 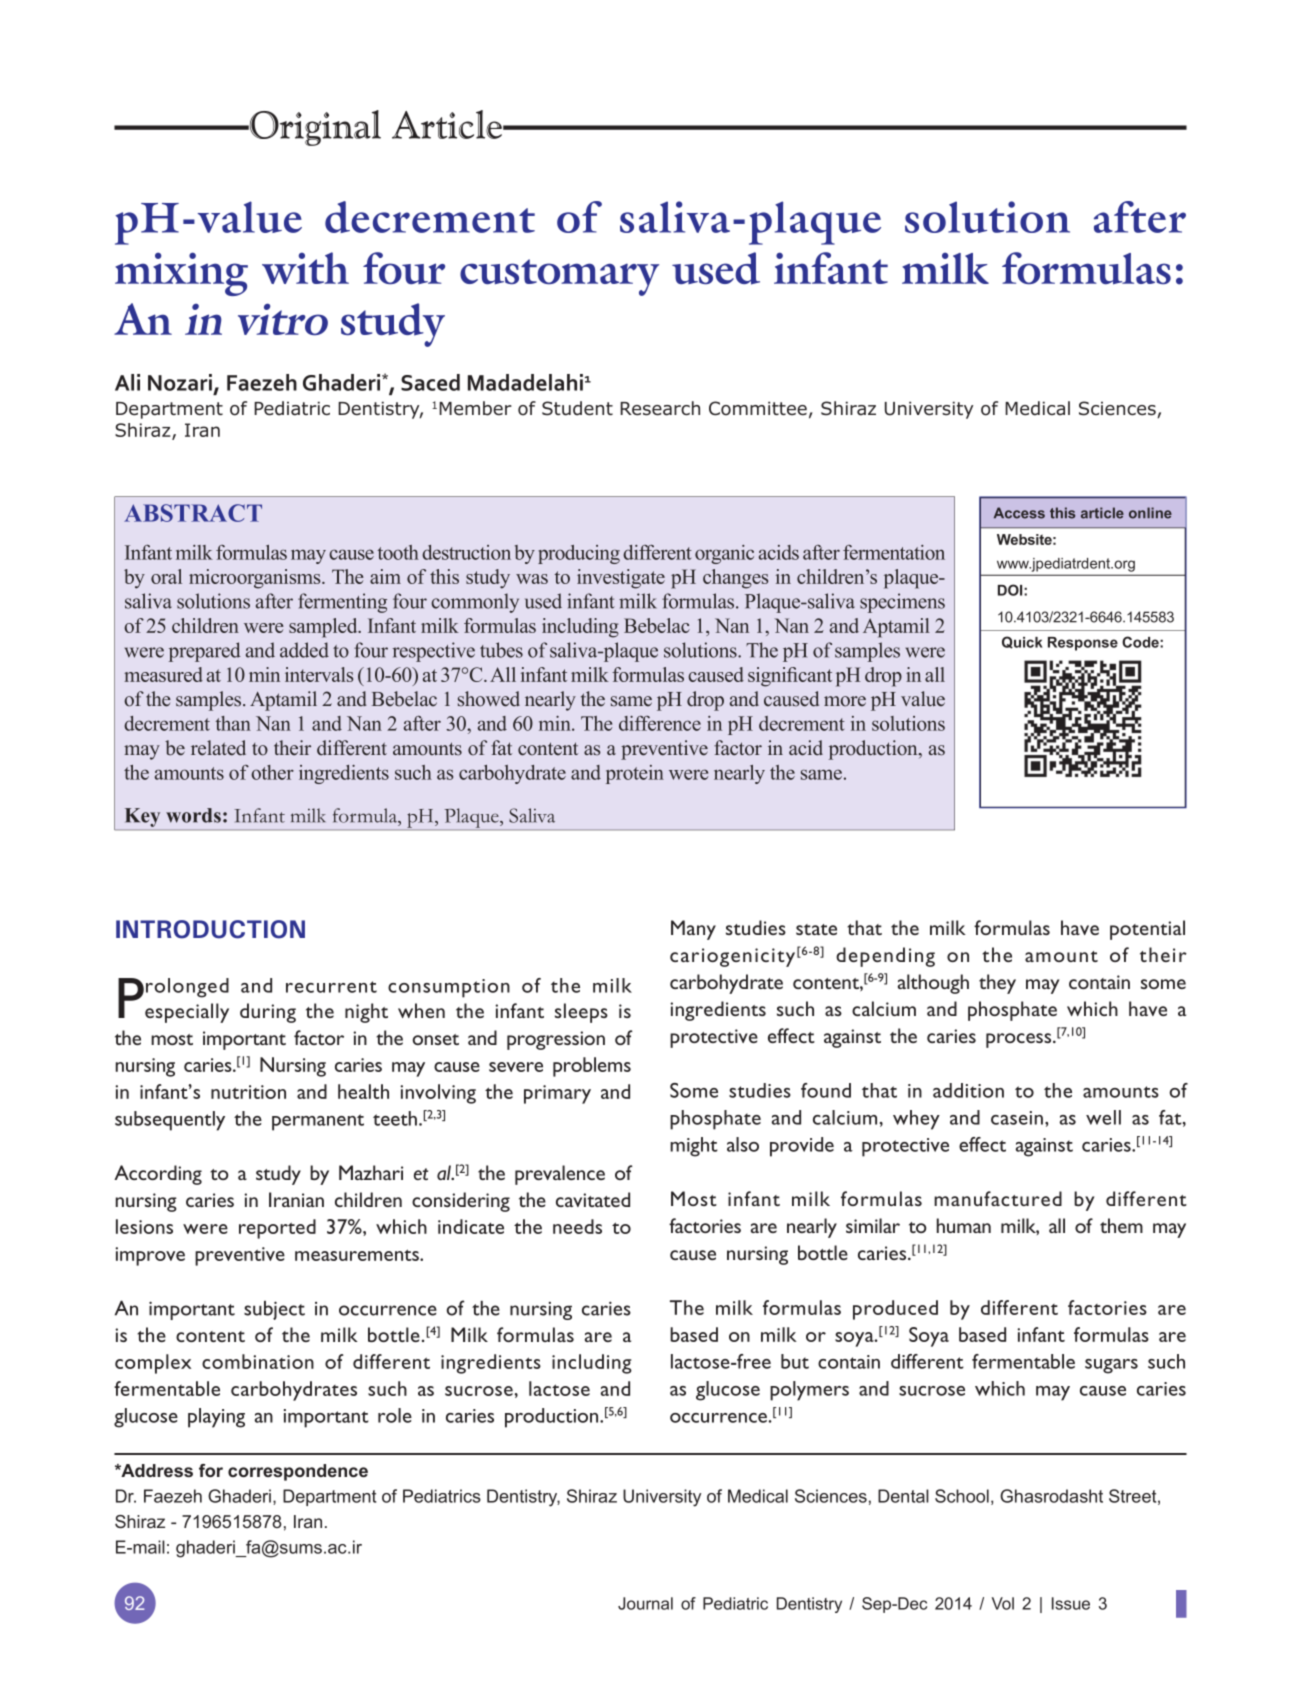 What do you see at coordinates (758, 408) in the screenshot?
I see `Committee` at bounding box center [758, 408].
